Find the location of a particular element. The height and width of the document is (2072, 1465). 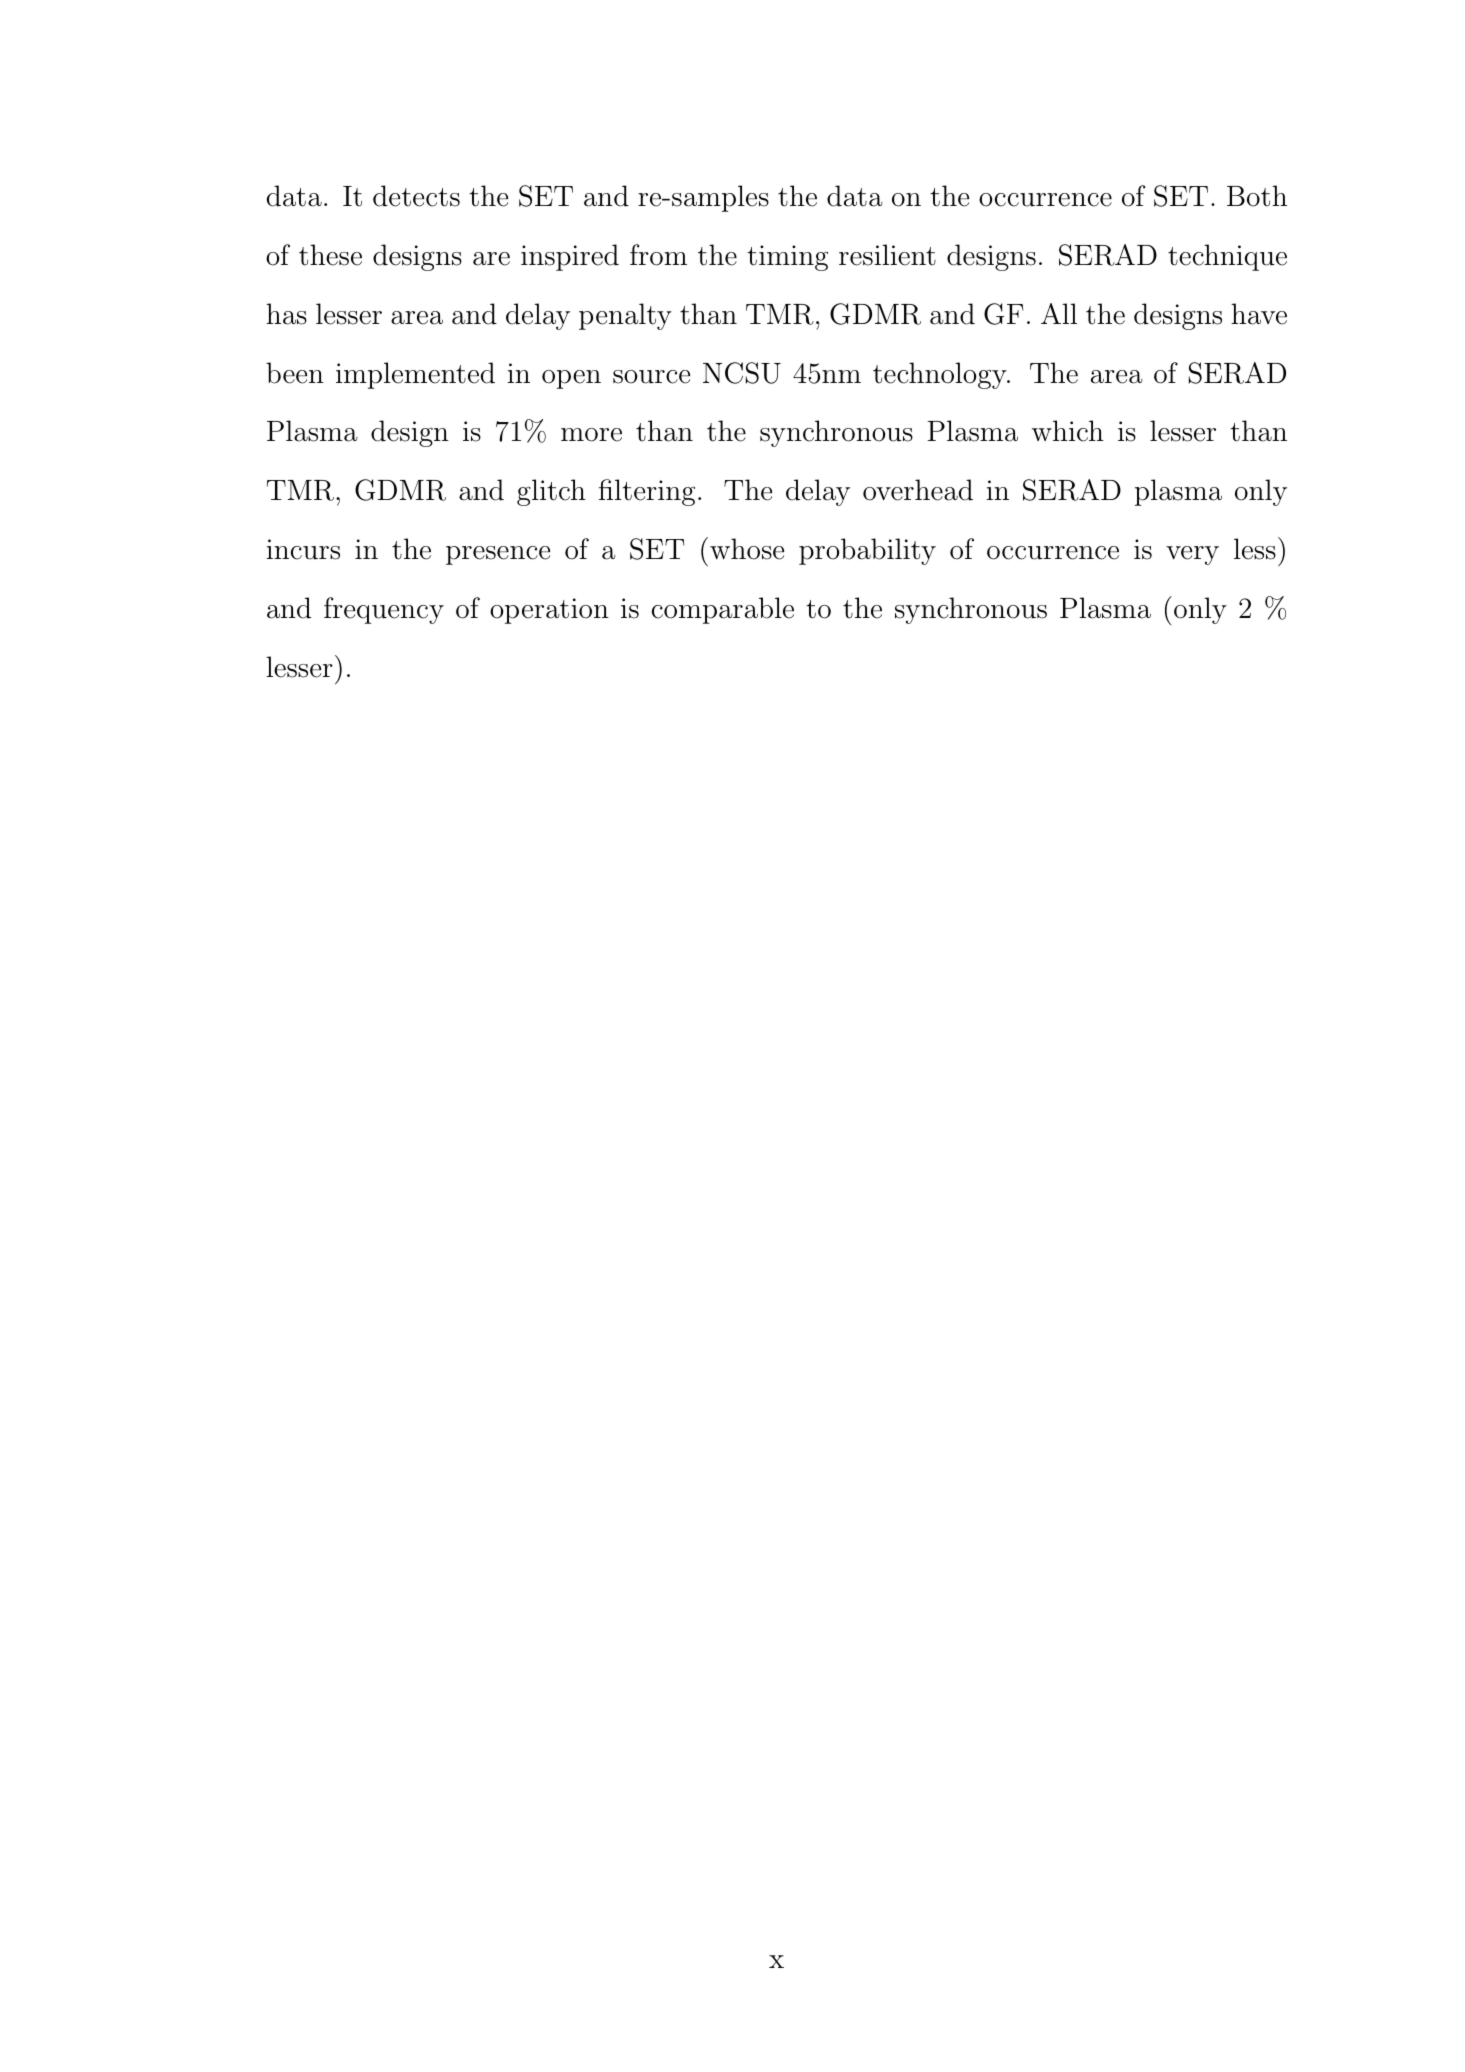

timing is located at coordinates (787, 258).
